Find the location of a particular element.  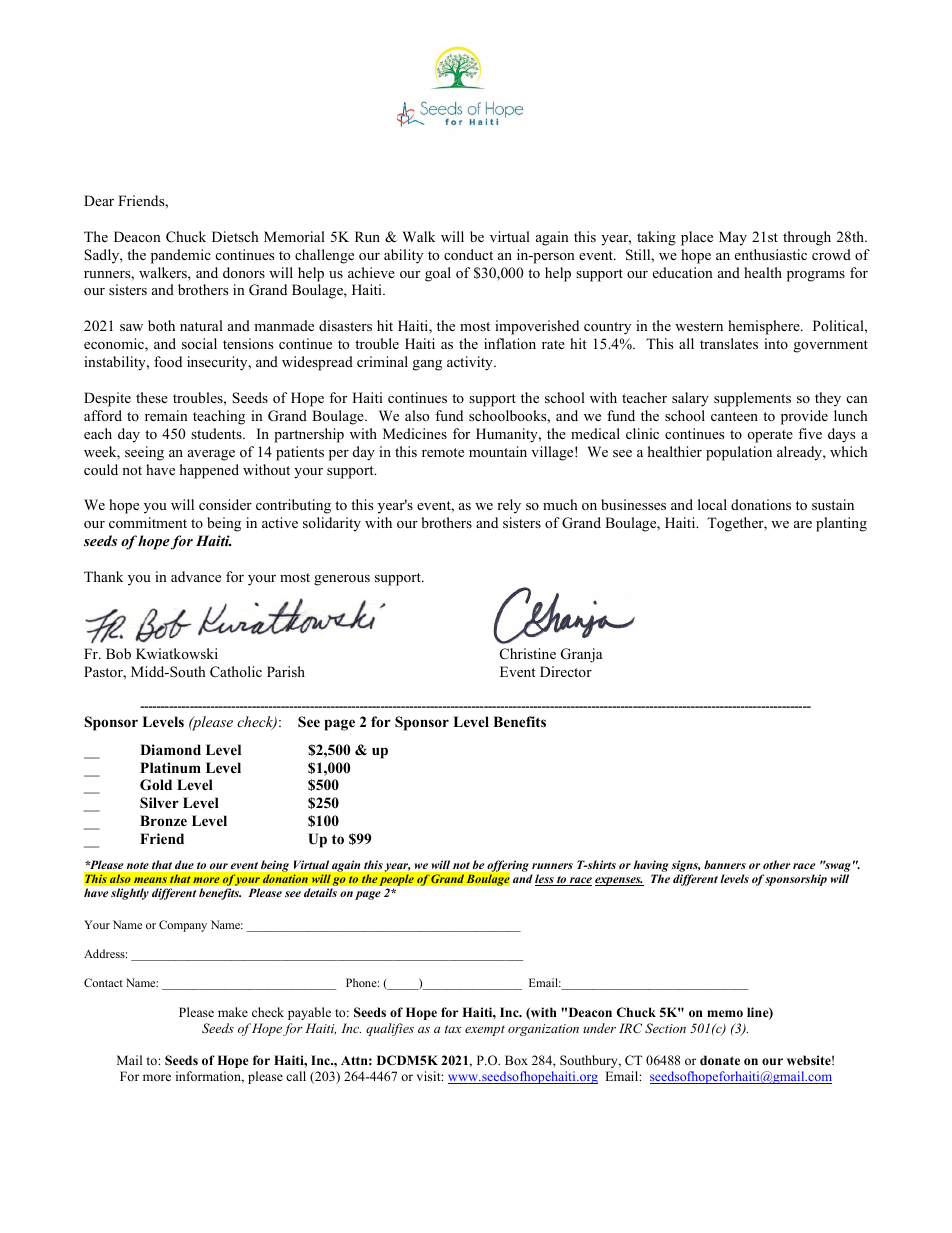

conduct is located at coordinates (468, 254).
